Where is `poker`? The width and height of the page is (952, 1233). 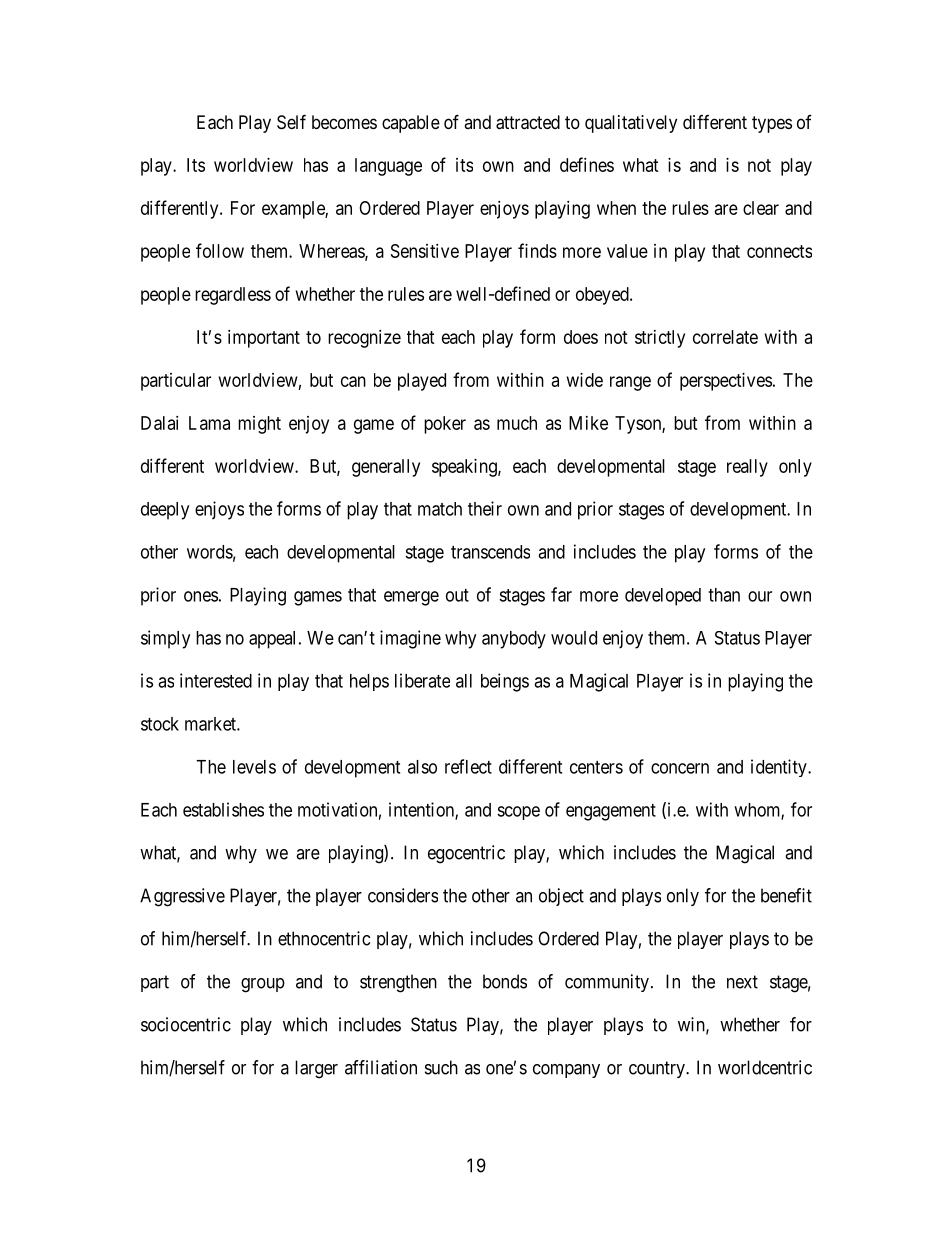 poker is located at coordinates (445, 425).
